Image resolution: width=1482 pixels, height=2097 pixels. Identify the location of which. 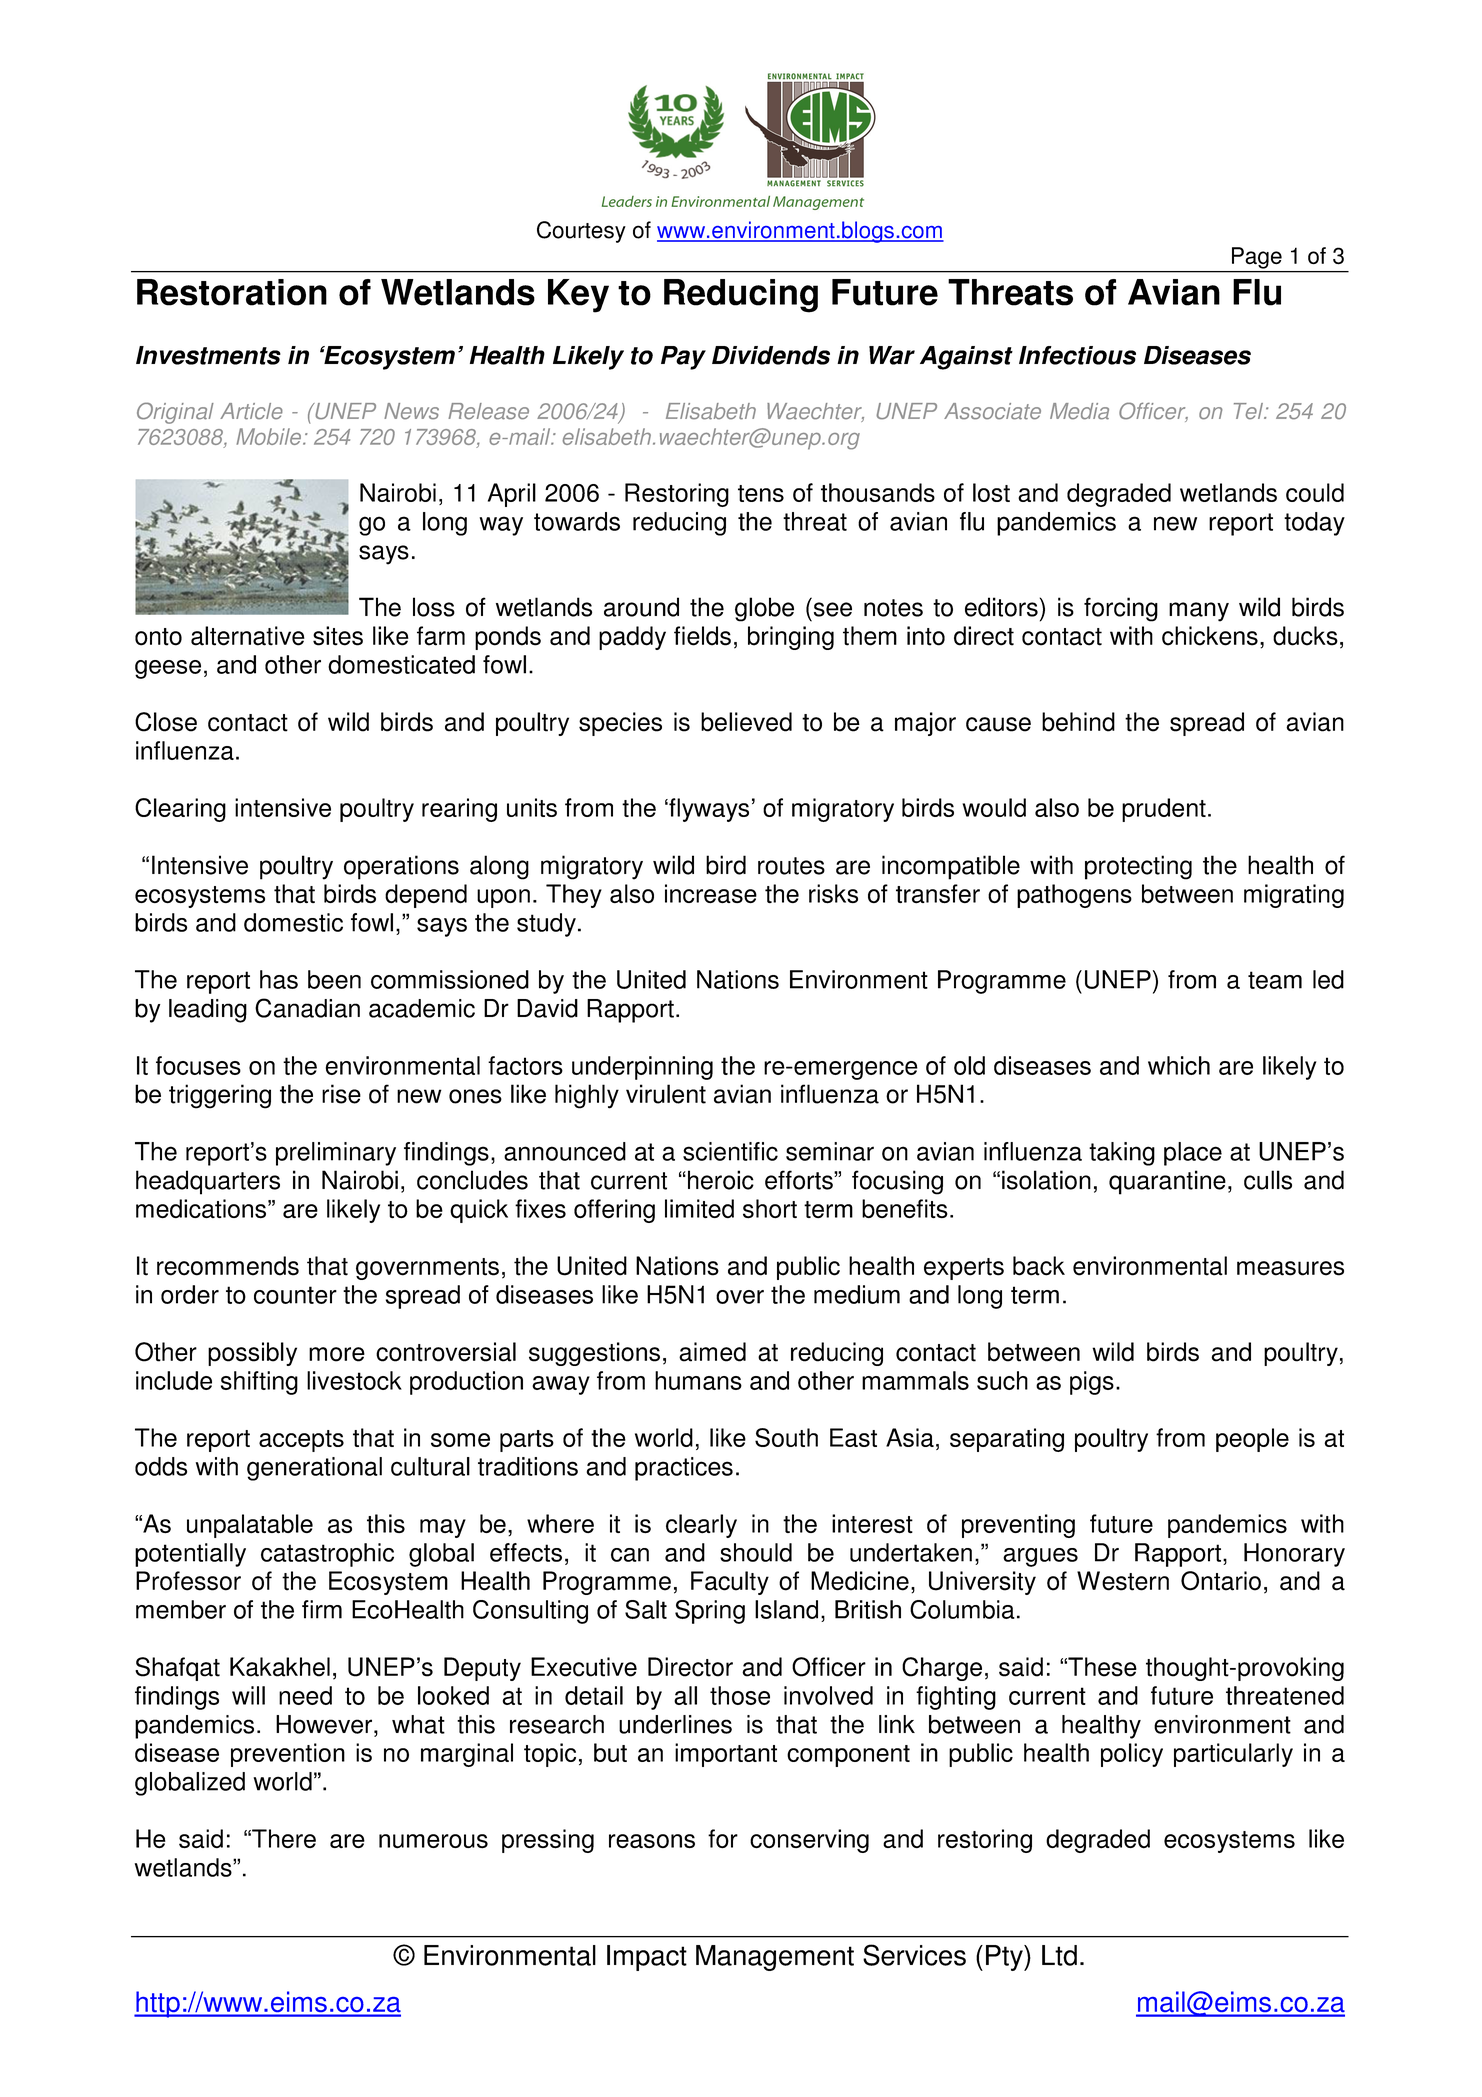
(1179, 1065).
